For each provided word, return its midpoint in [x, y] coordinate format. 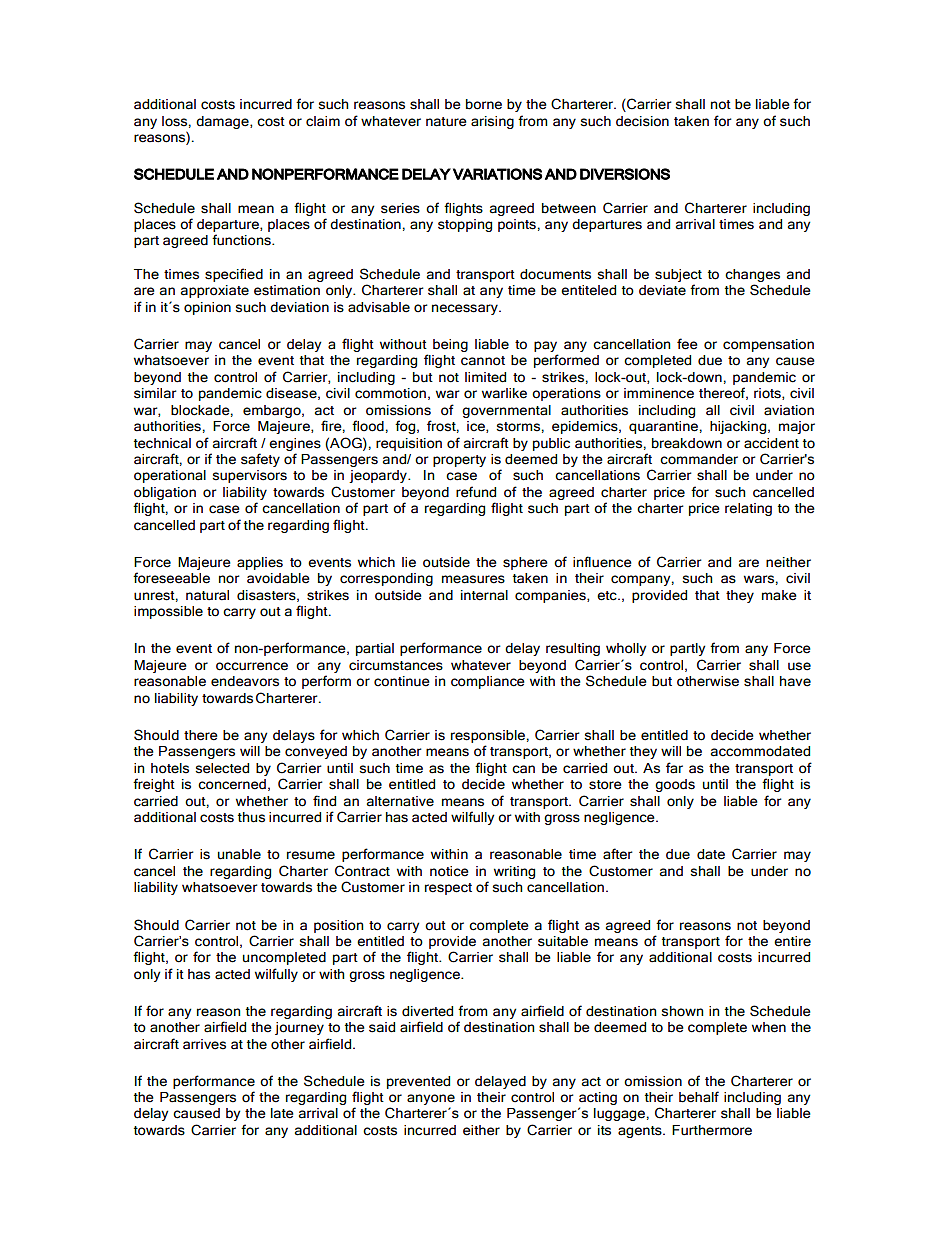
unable [239, 854]
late [282, 1113]
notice [449, 871]
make [779, 595]
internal [484, 595]
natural [207, 595]
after [618, 854]
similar [155, 393]
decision [642, 121]
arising [492, 122]
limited [485, 377]
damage [223, 122]
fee [687, 344]
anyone [431, 1099]
